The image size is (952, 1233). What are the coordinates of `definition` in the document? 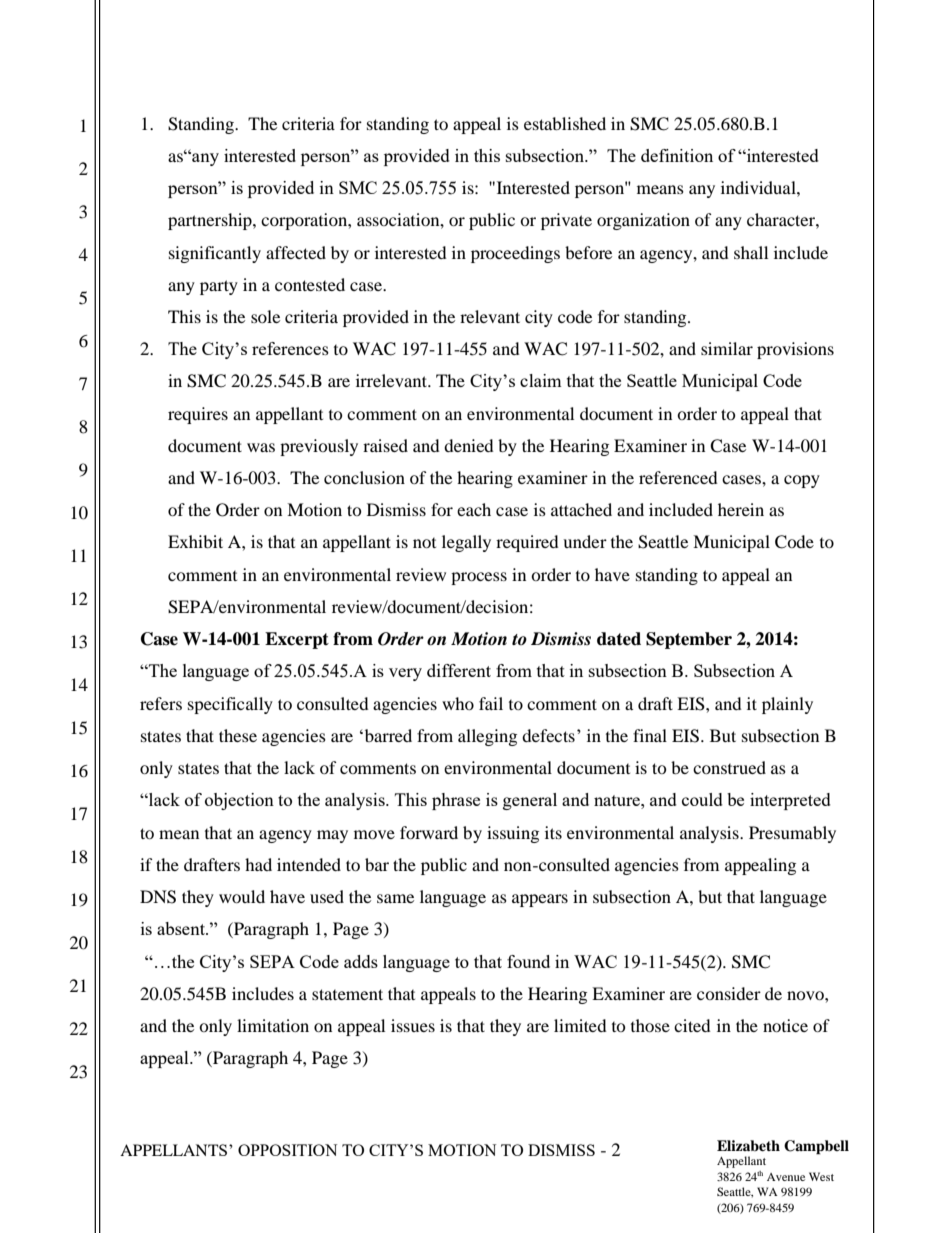 It's located at (677, 155).
